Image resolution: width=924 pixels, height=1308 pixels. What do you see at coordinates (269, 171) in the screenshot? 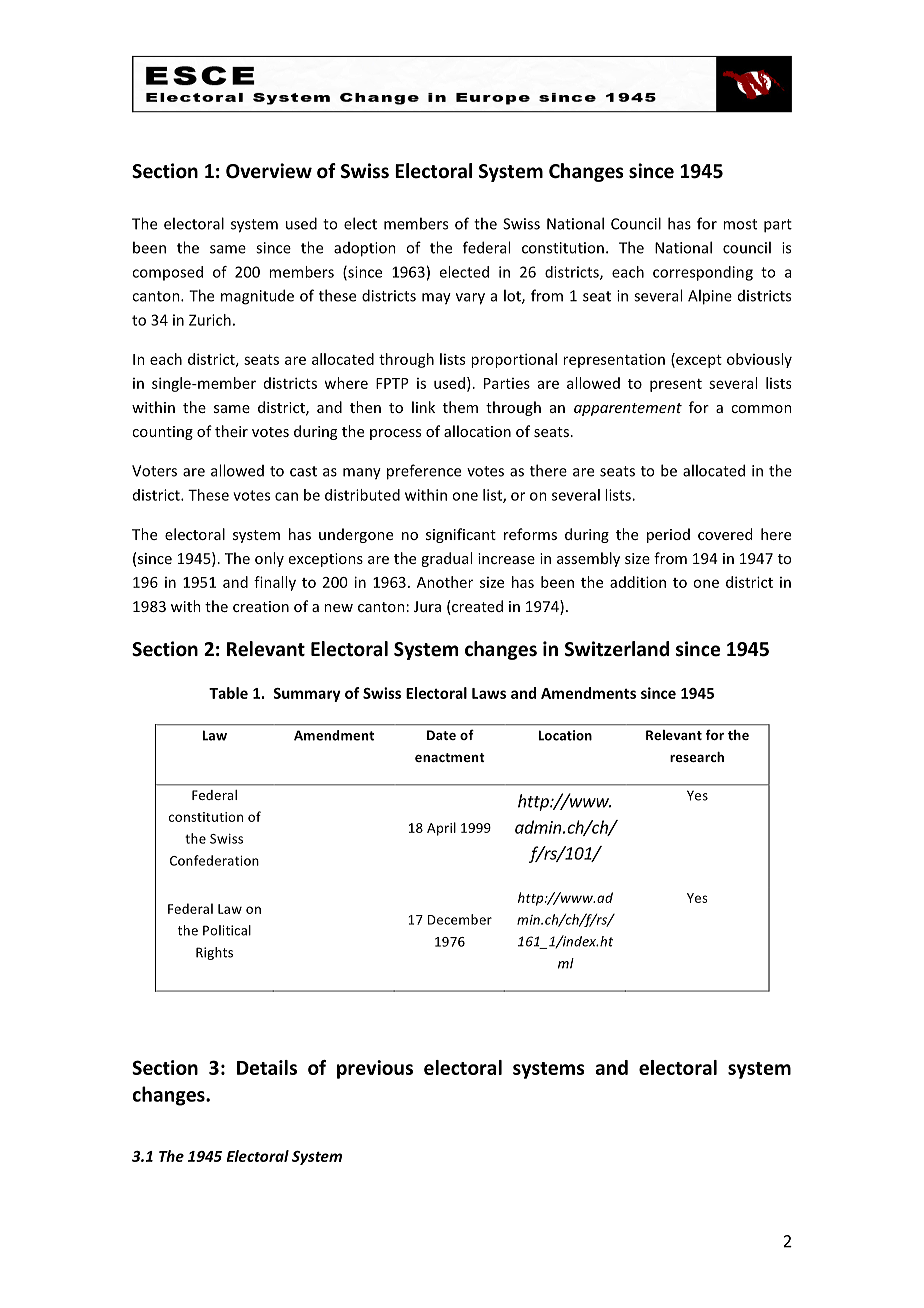
I see `Overview` at bounding box center [269, 171].
